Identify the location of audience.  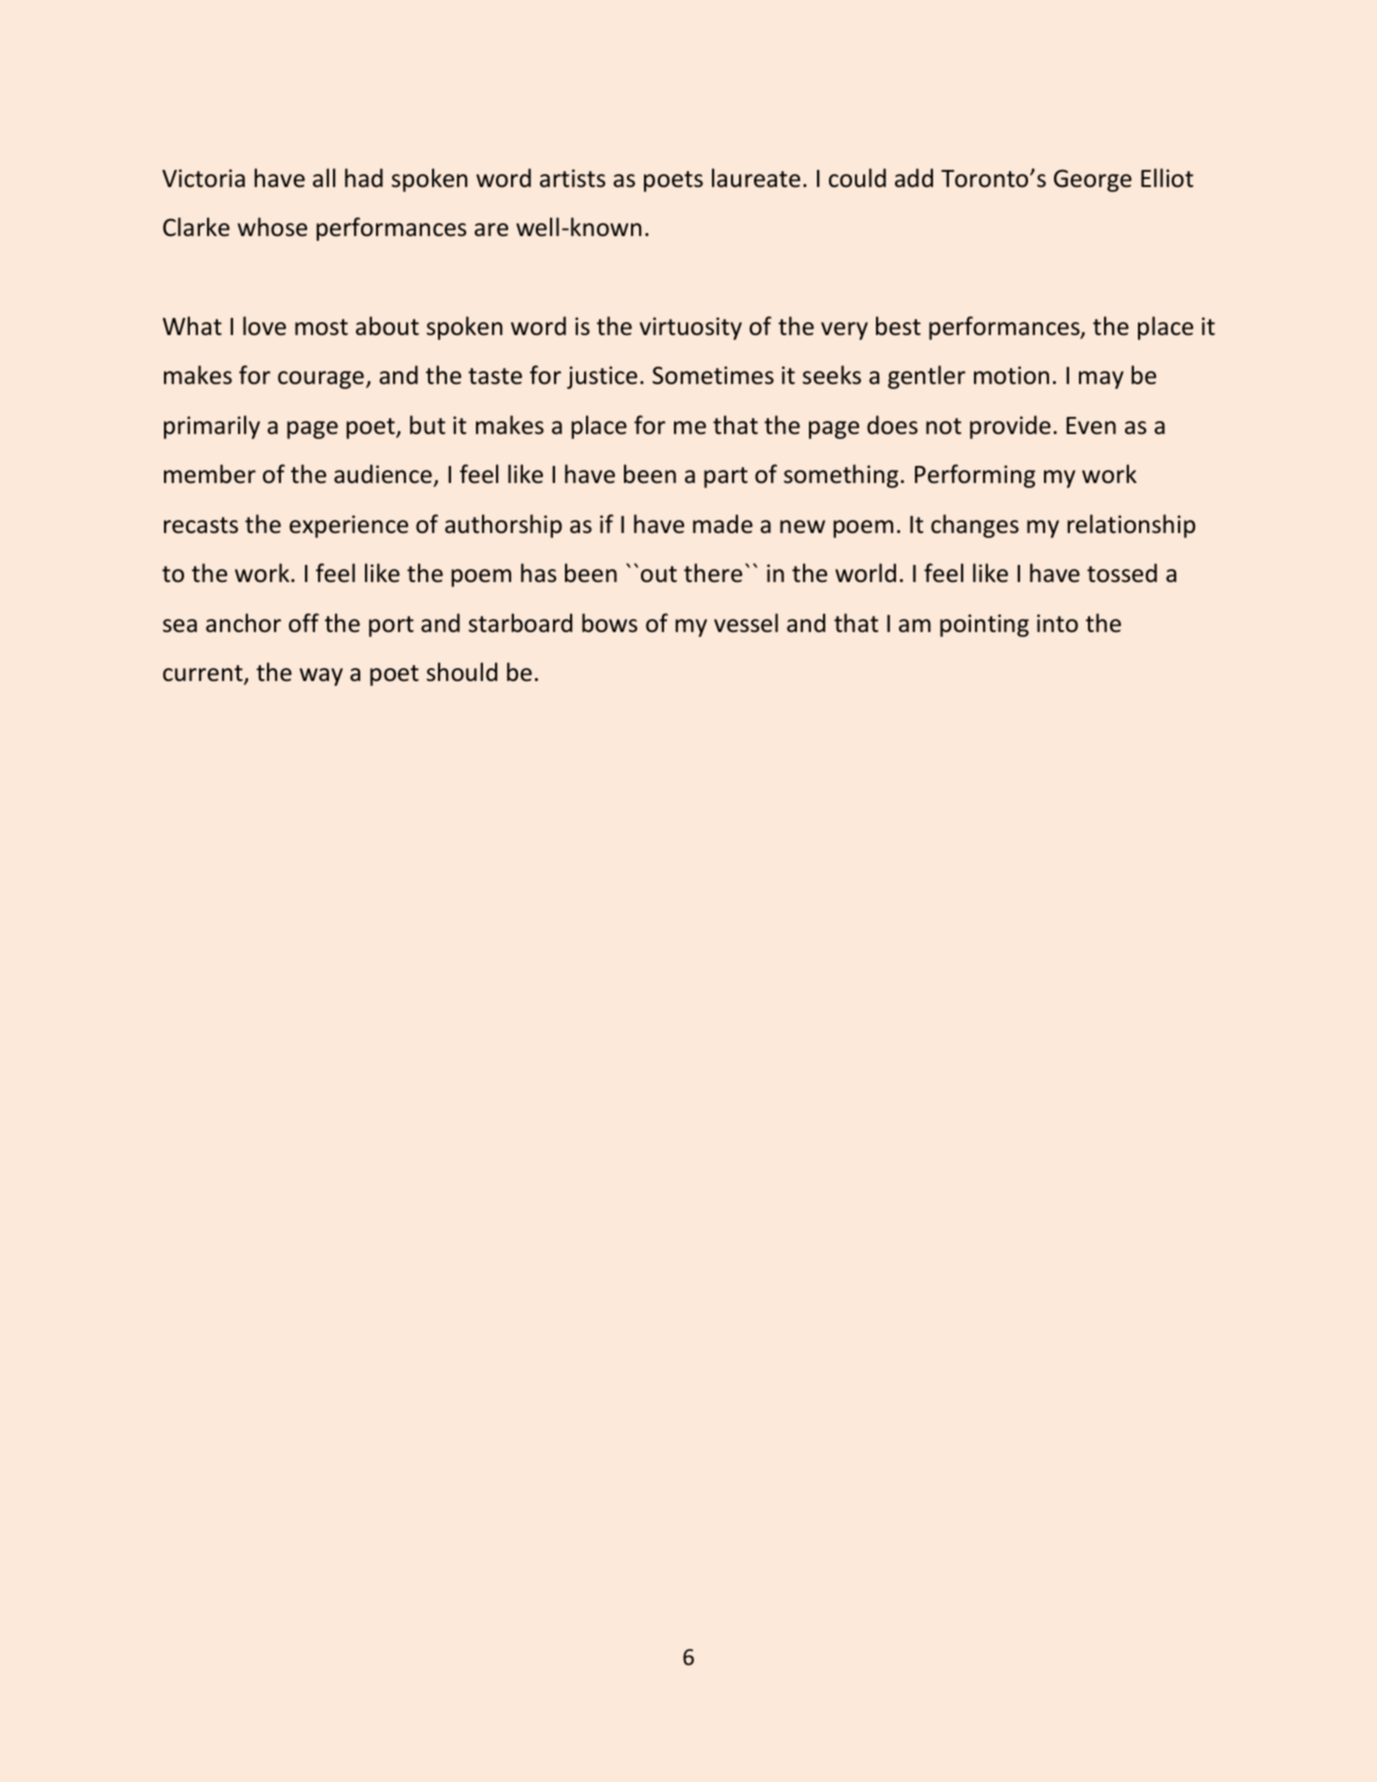
(384, 475).
